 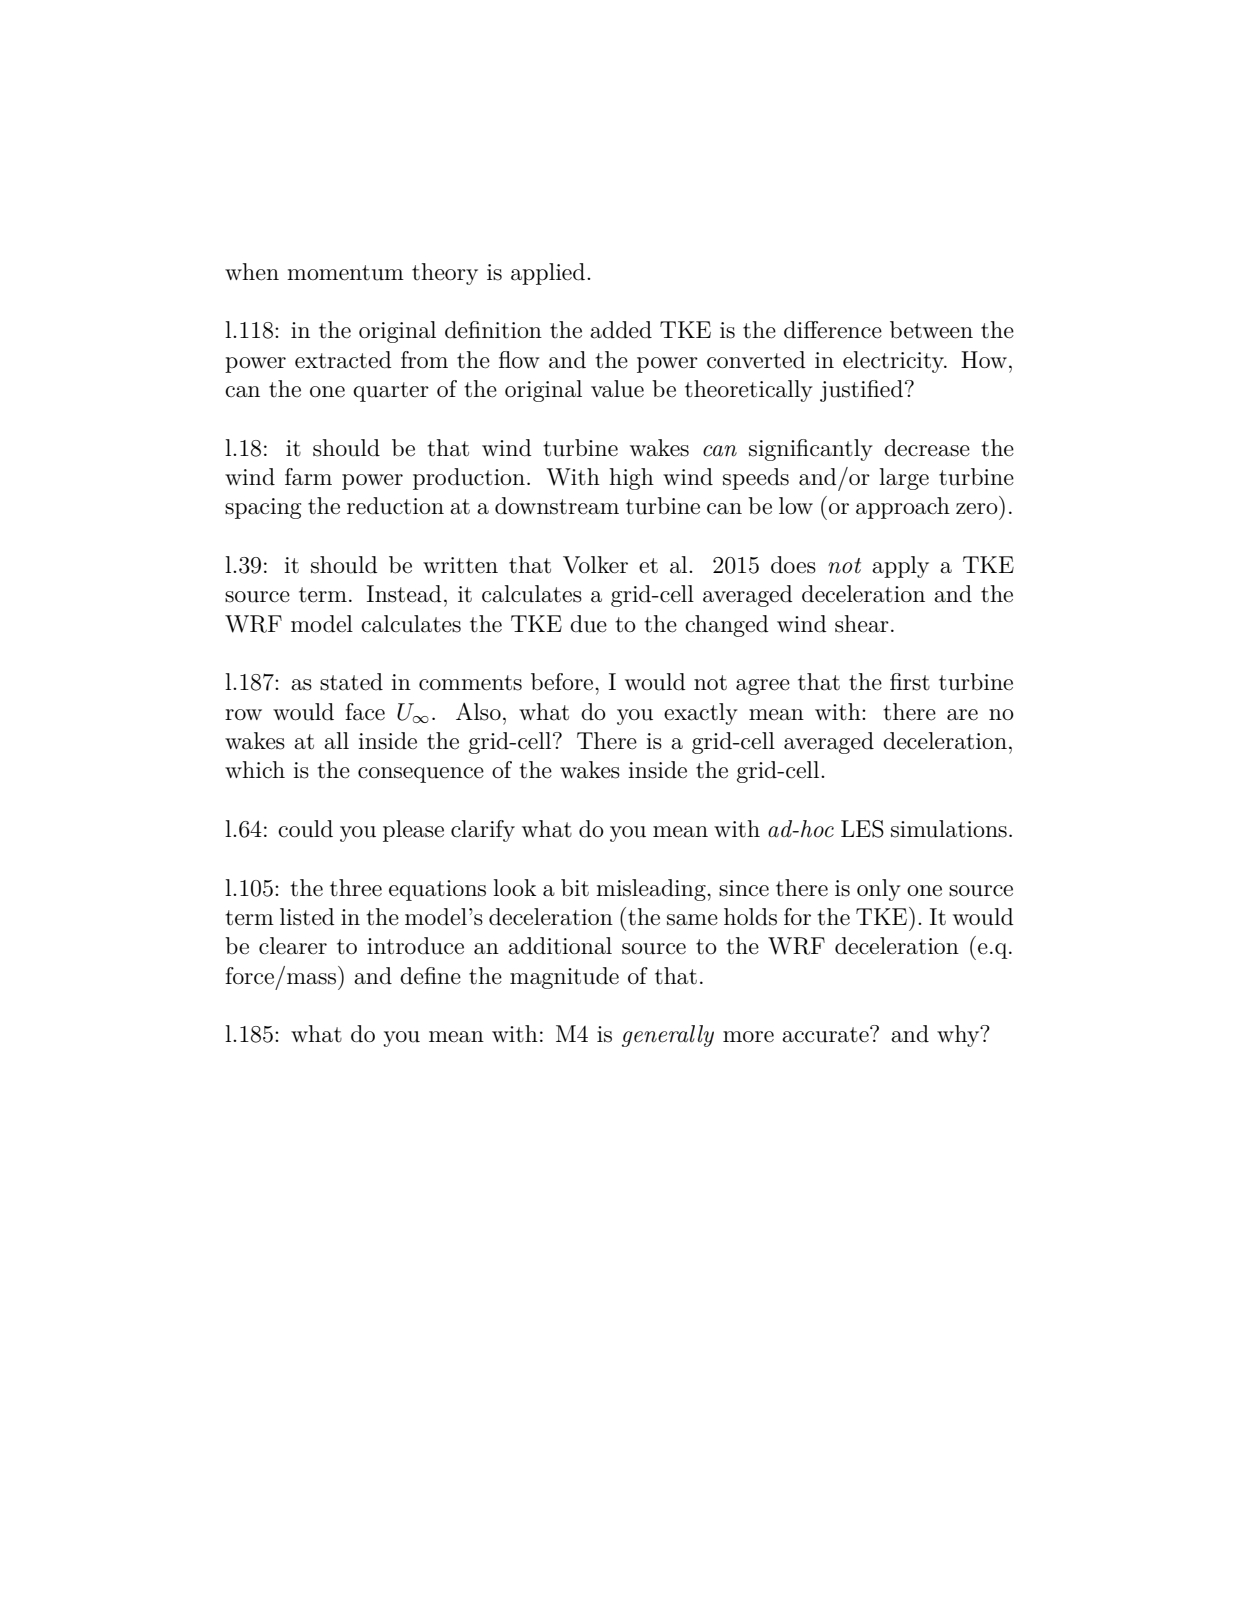 I want to click on exactly, so click(x=701, y=714).
